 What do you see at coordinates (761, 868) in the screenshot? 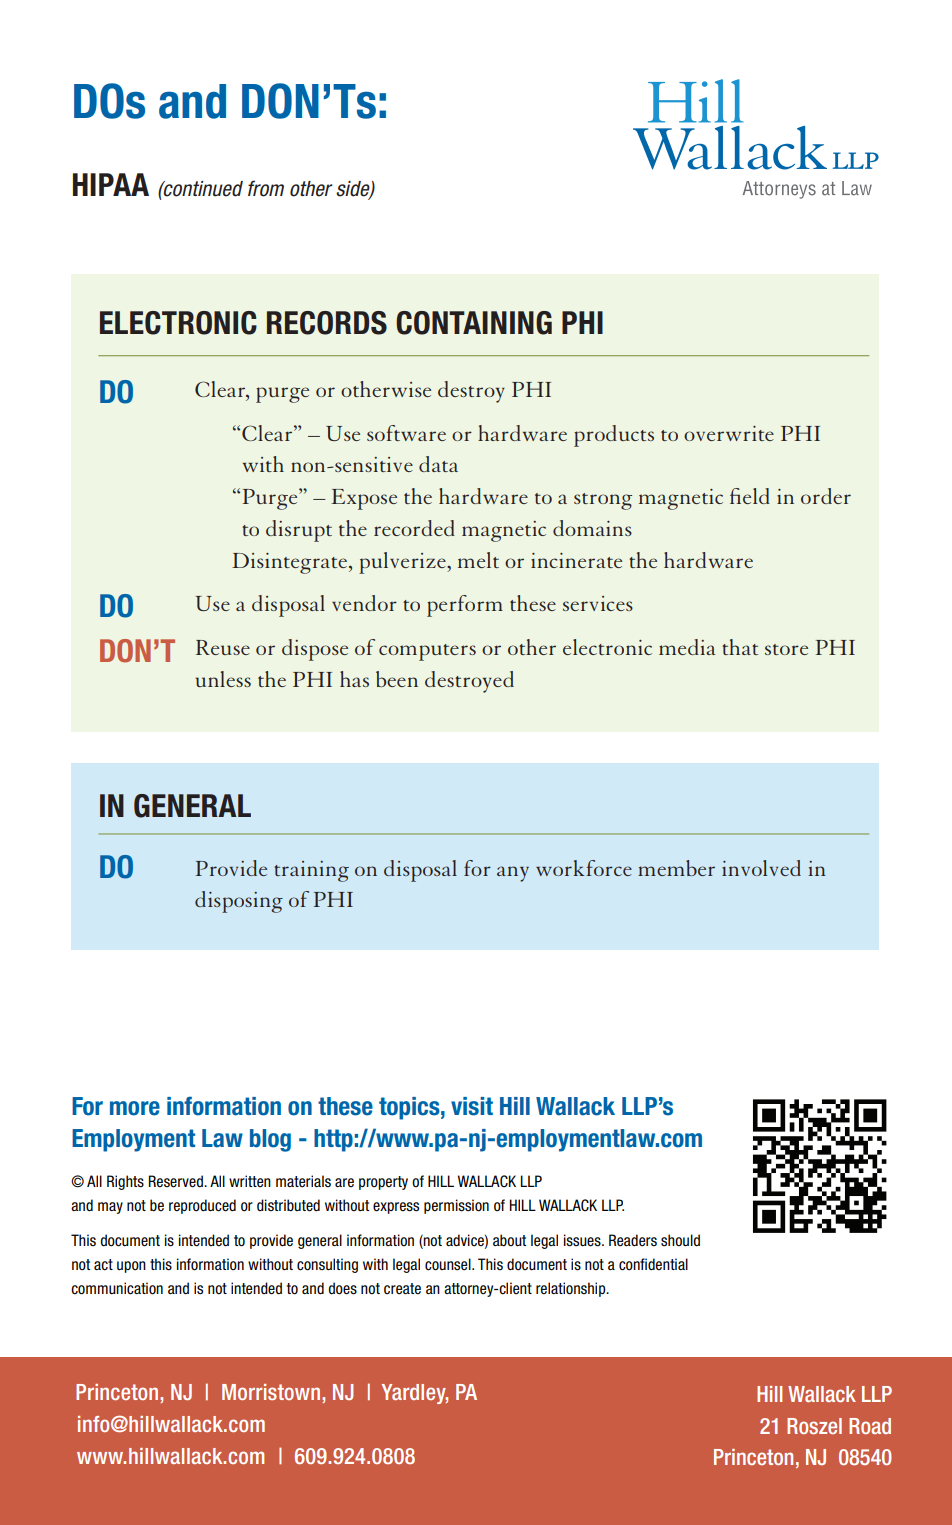
I see `involved` at bounding box center [761, 868].
